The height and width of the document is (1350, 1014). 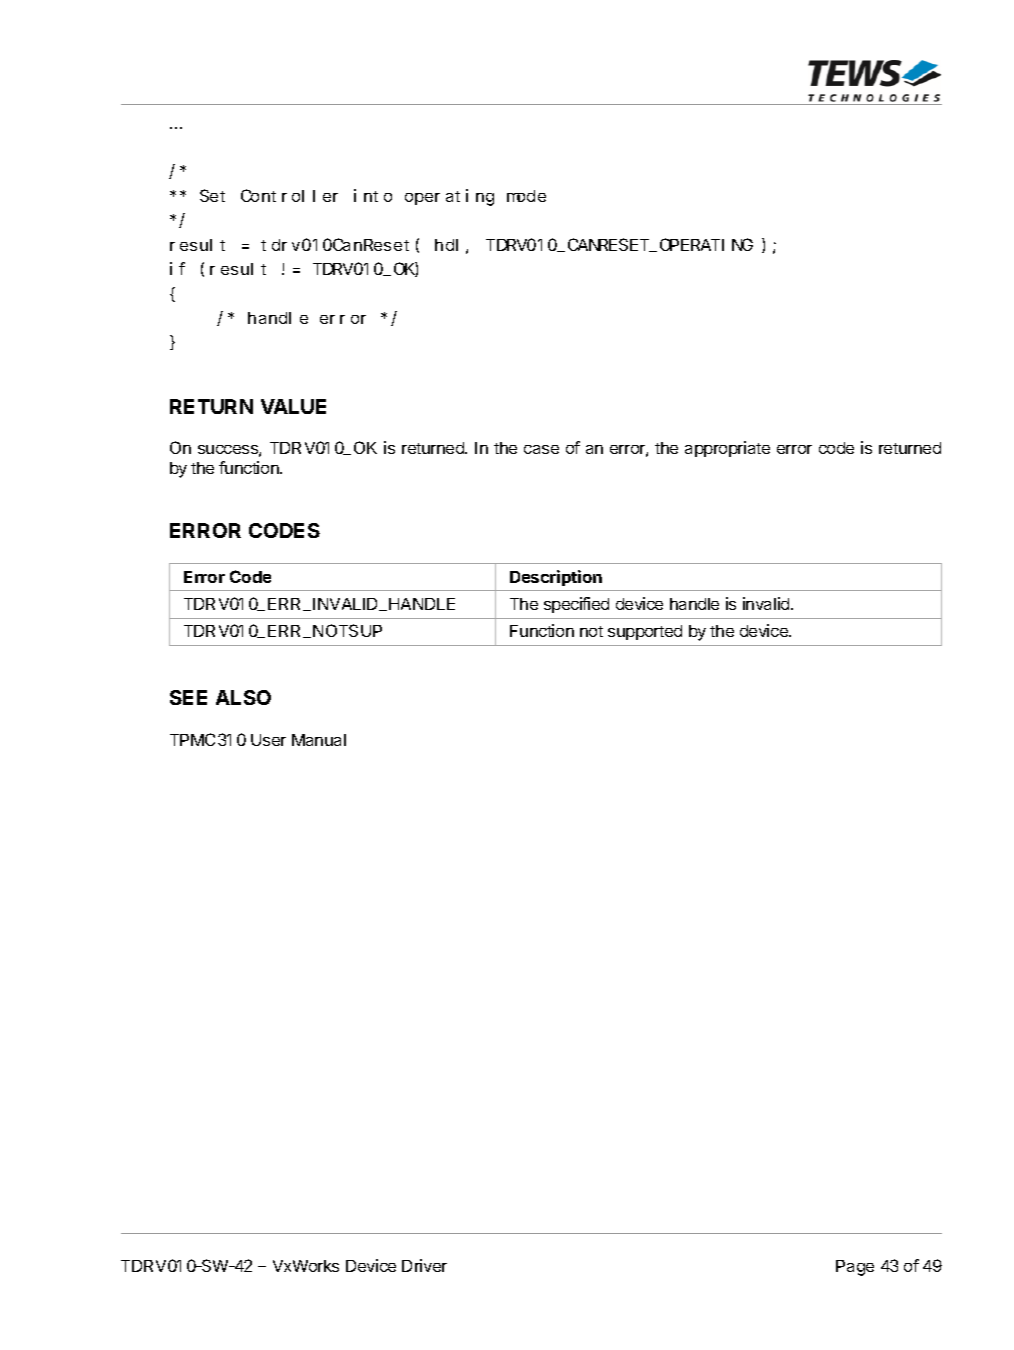 I want to click on mode, so click(x=526, y=196).
